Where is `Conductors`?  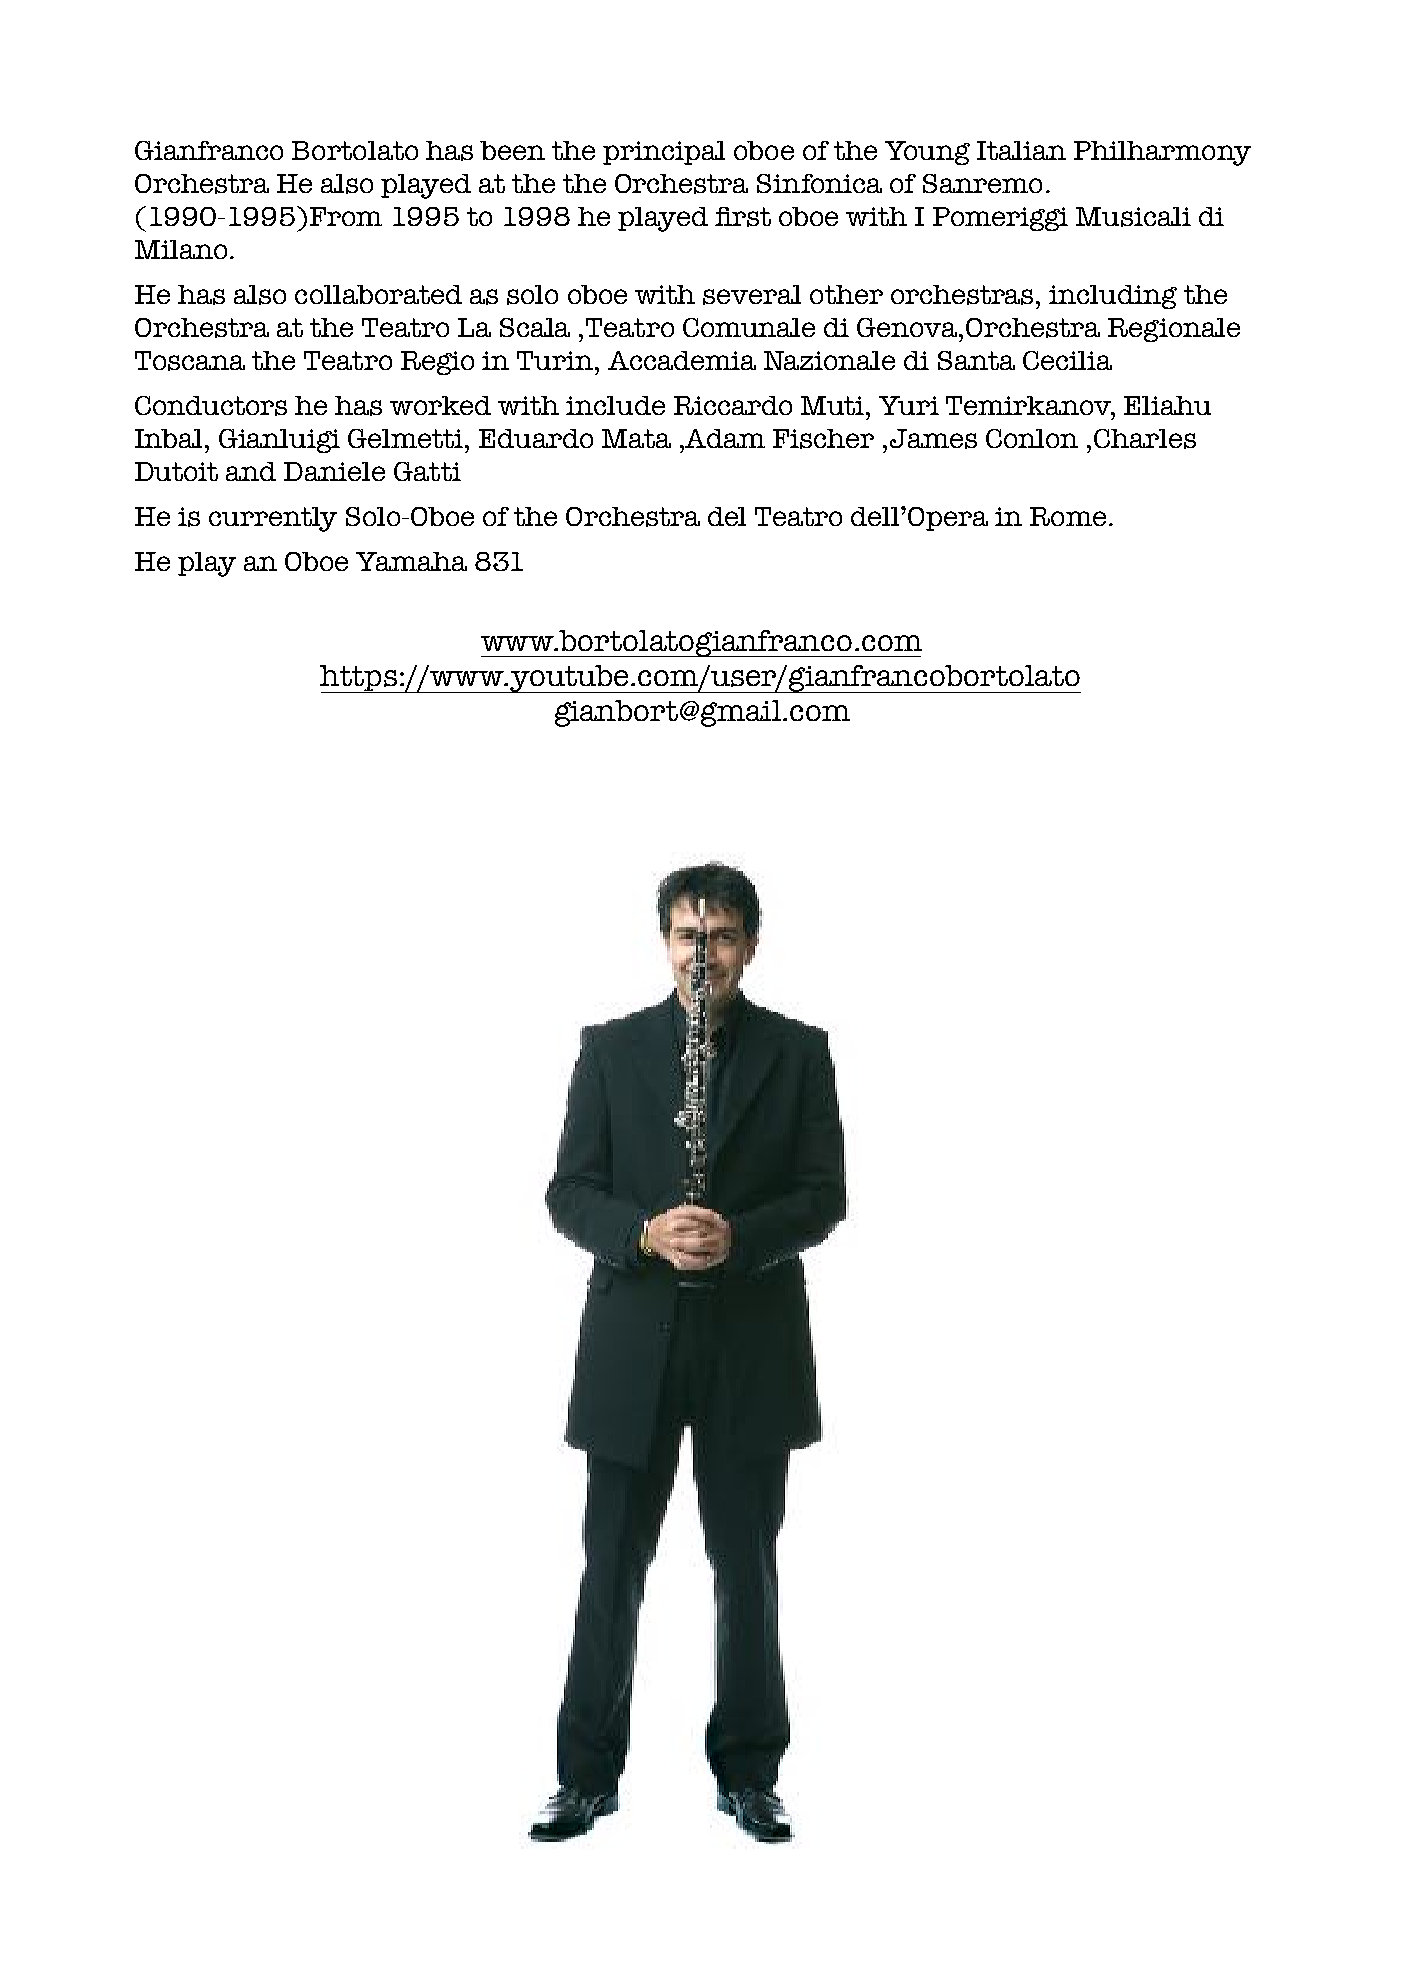 Conductors is located at coordinates (211, 406).
